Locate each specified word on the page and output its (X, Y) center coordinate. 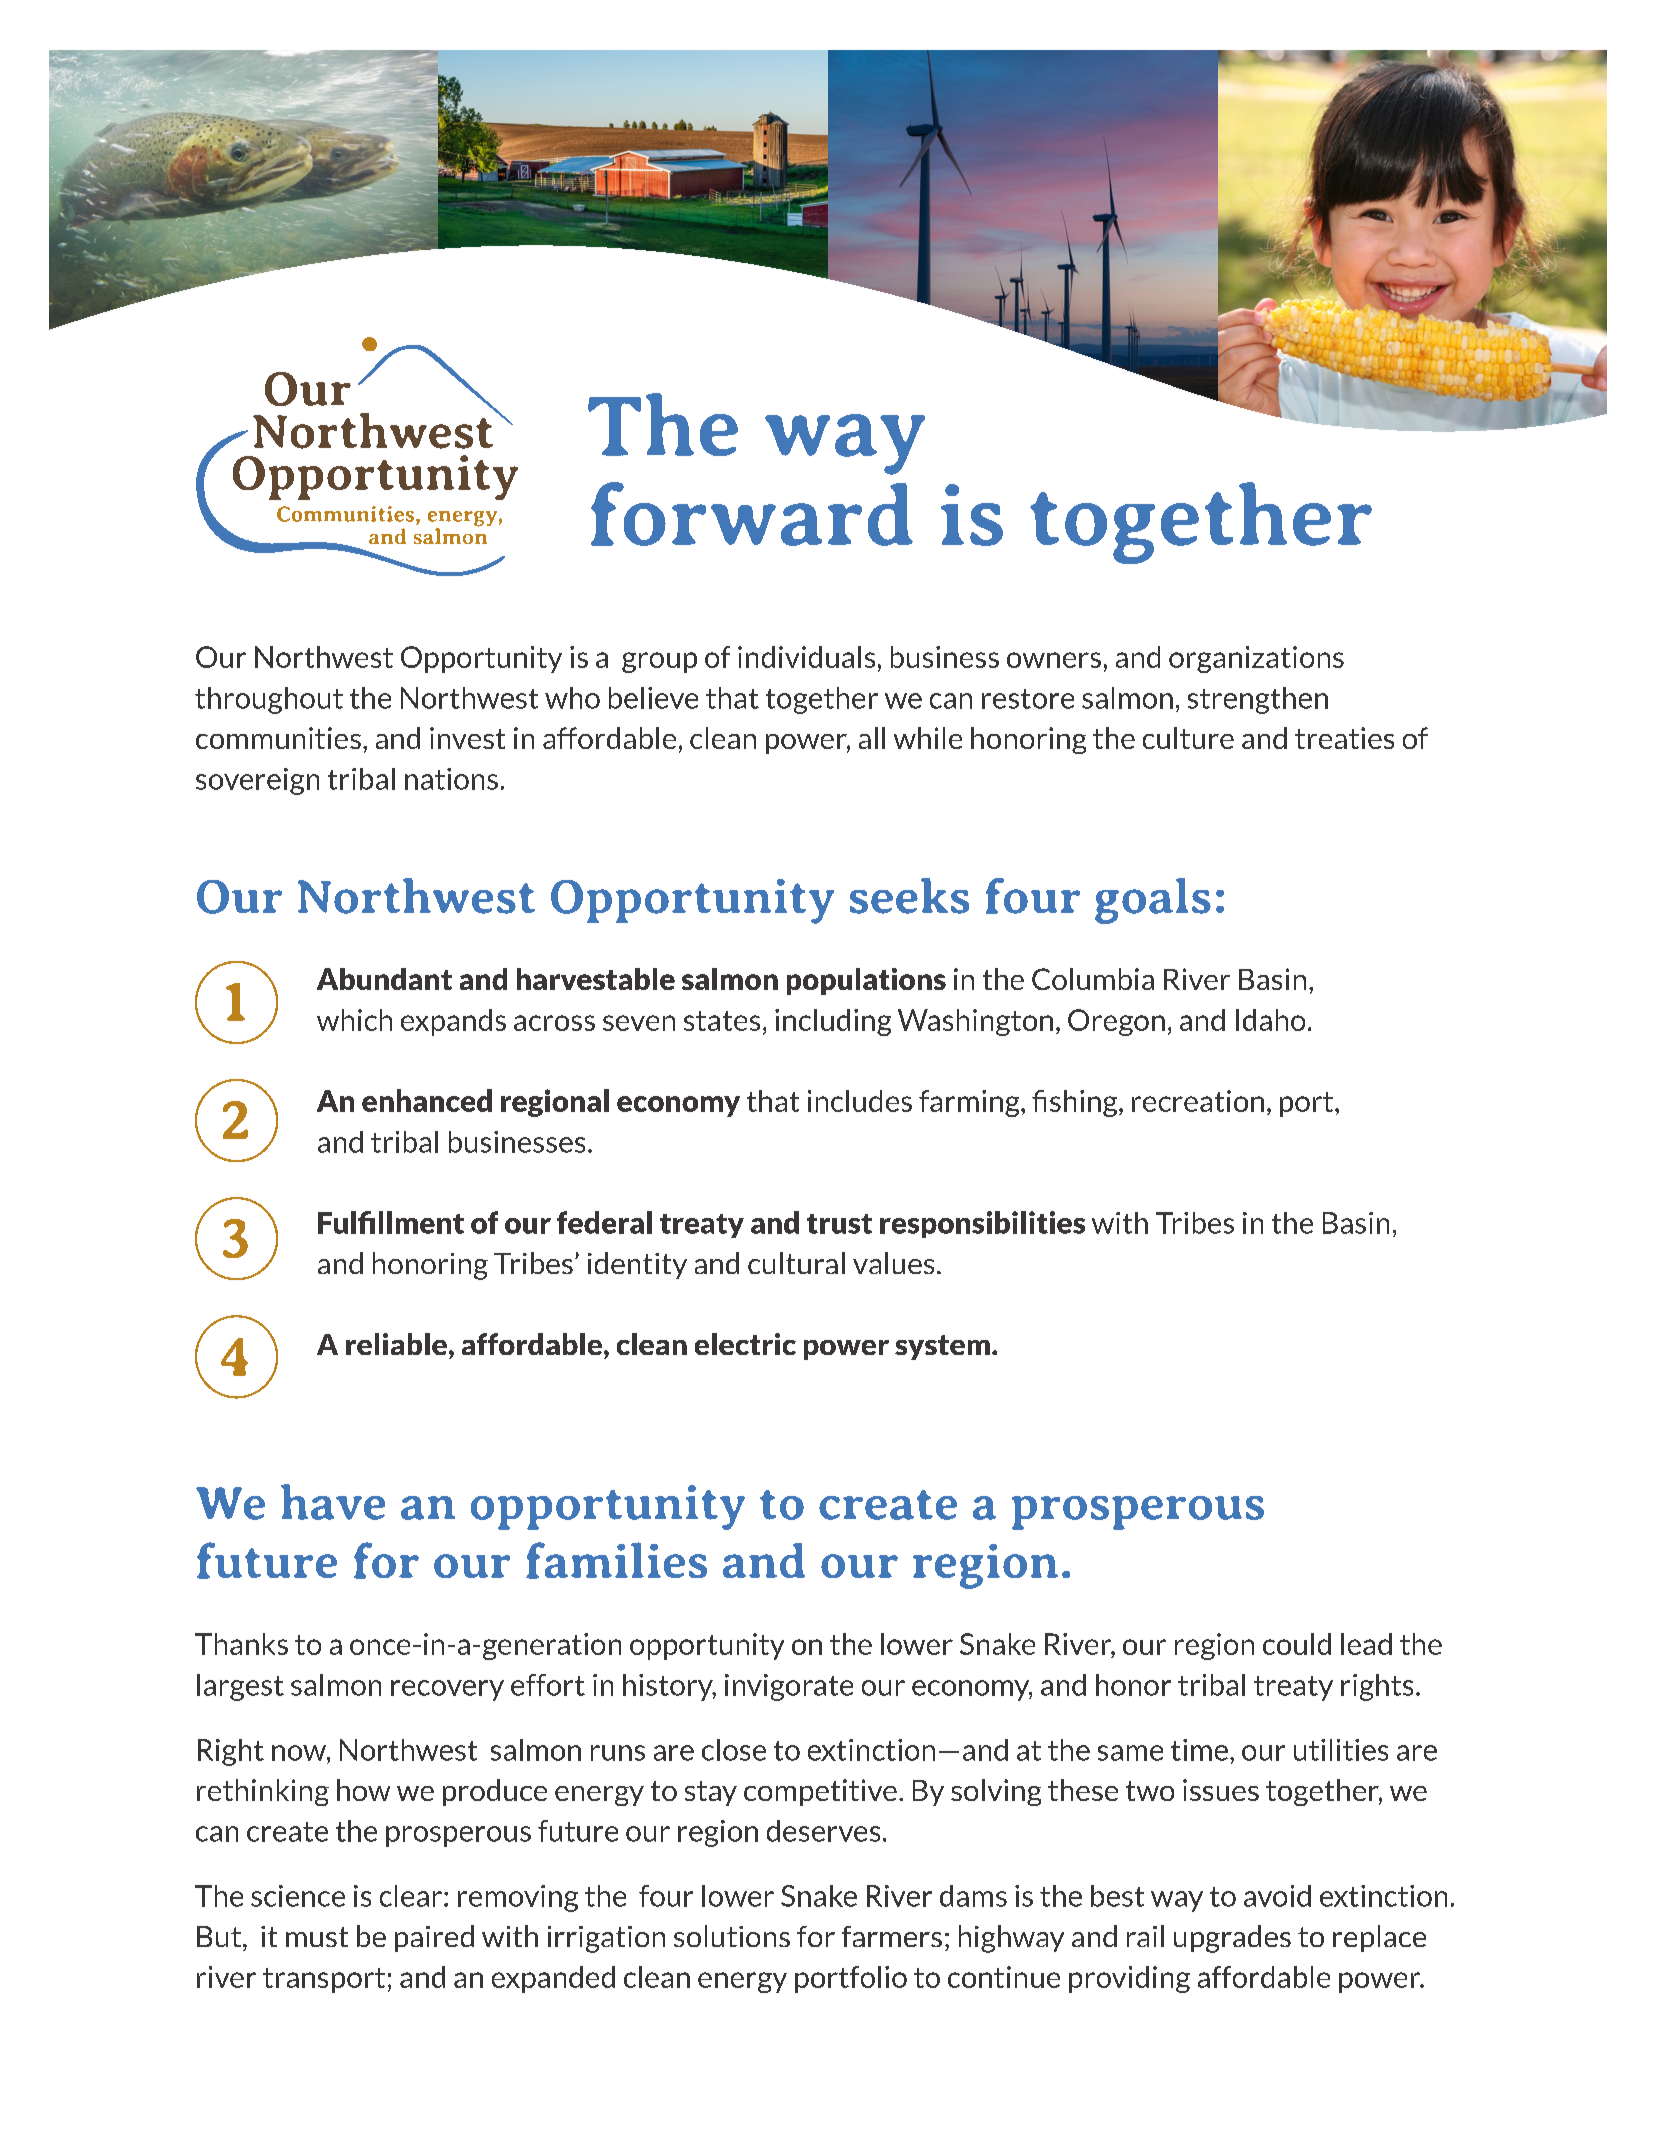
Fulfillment (391, 1222)
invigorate (789, 1687)
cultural (796, 1263)
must (317, 1937)
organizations (1256, 659)
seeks (909, 896)
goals (1153, 901)
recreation (1198, 1101)
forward (752, 514)
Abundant (384, 979)
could (1297, 1644)
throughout (269, 700)
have (333, 1502)
